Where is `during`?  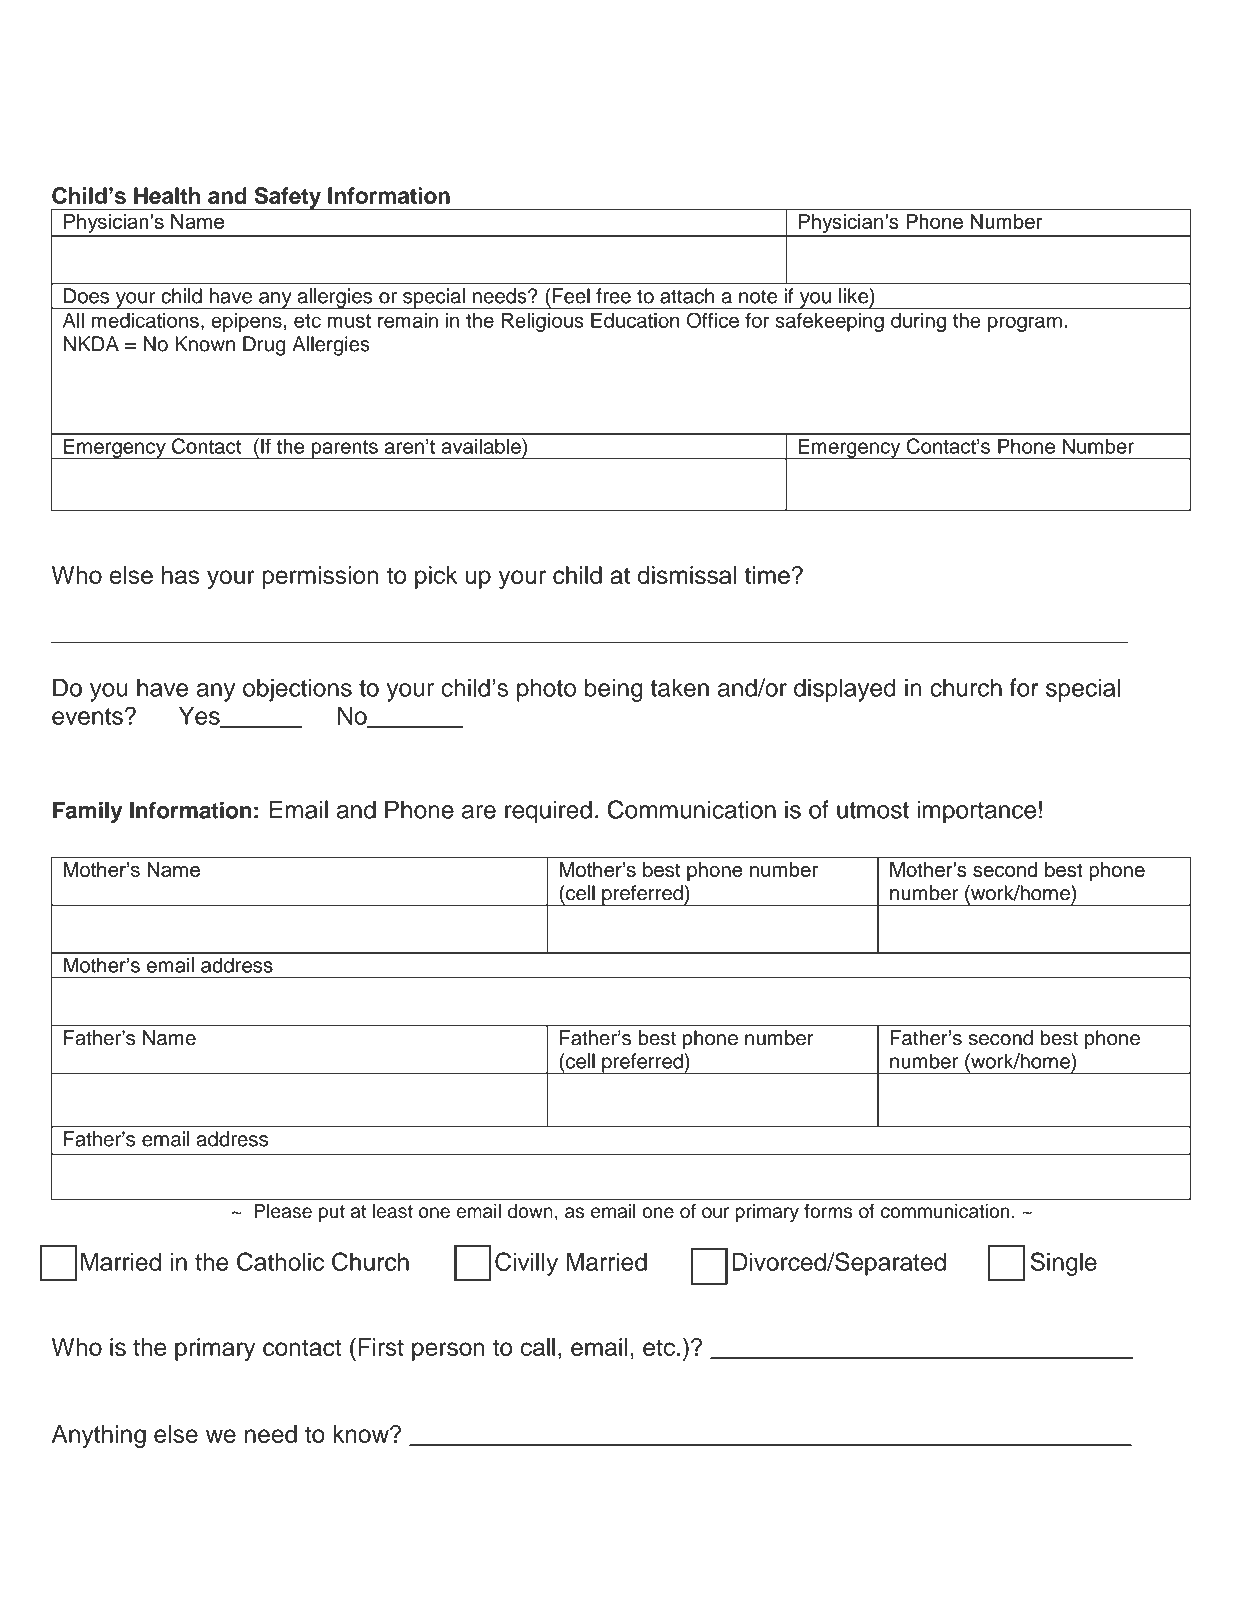
during is located at coordinates (918, 322).
